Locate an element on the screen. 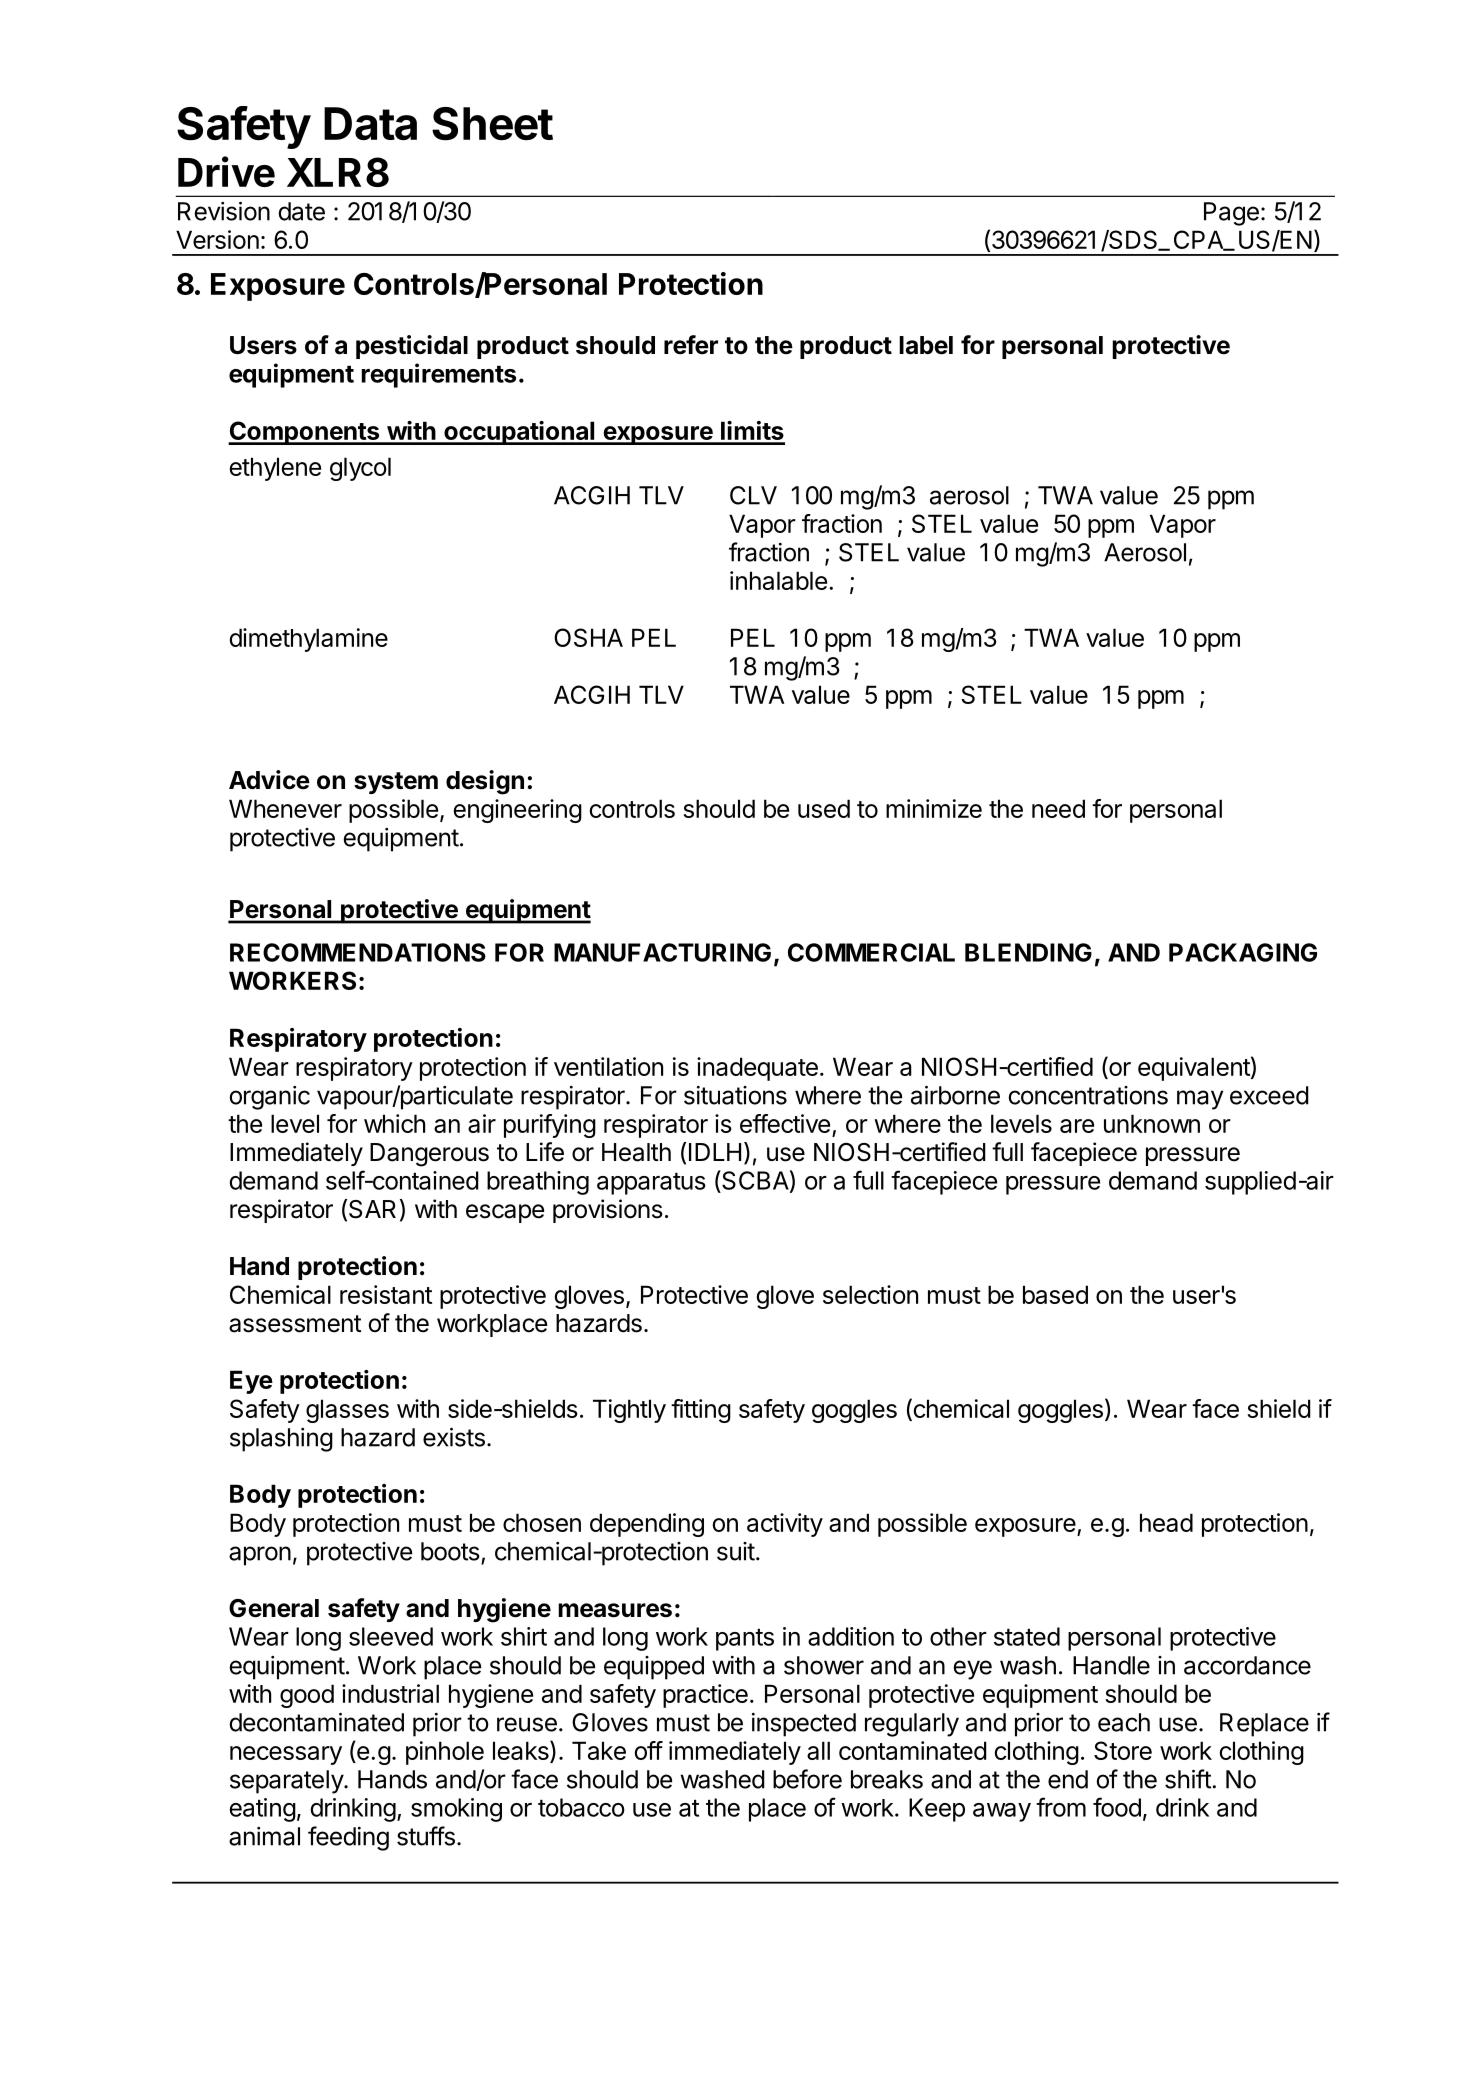  MANUFACTURING is located at coordinates (662, 952).
